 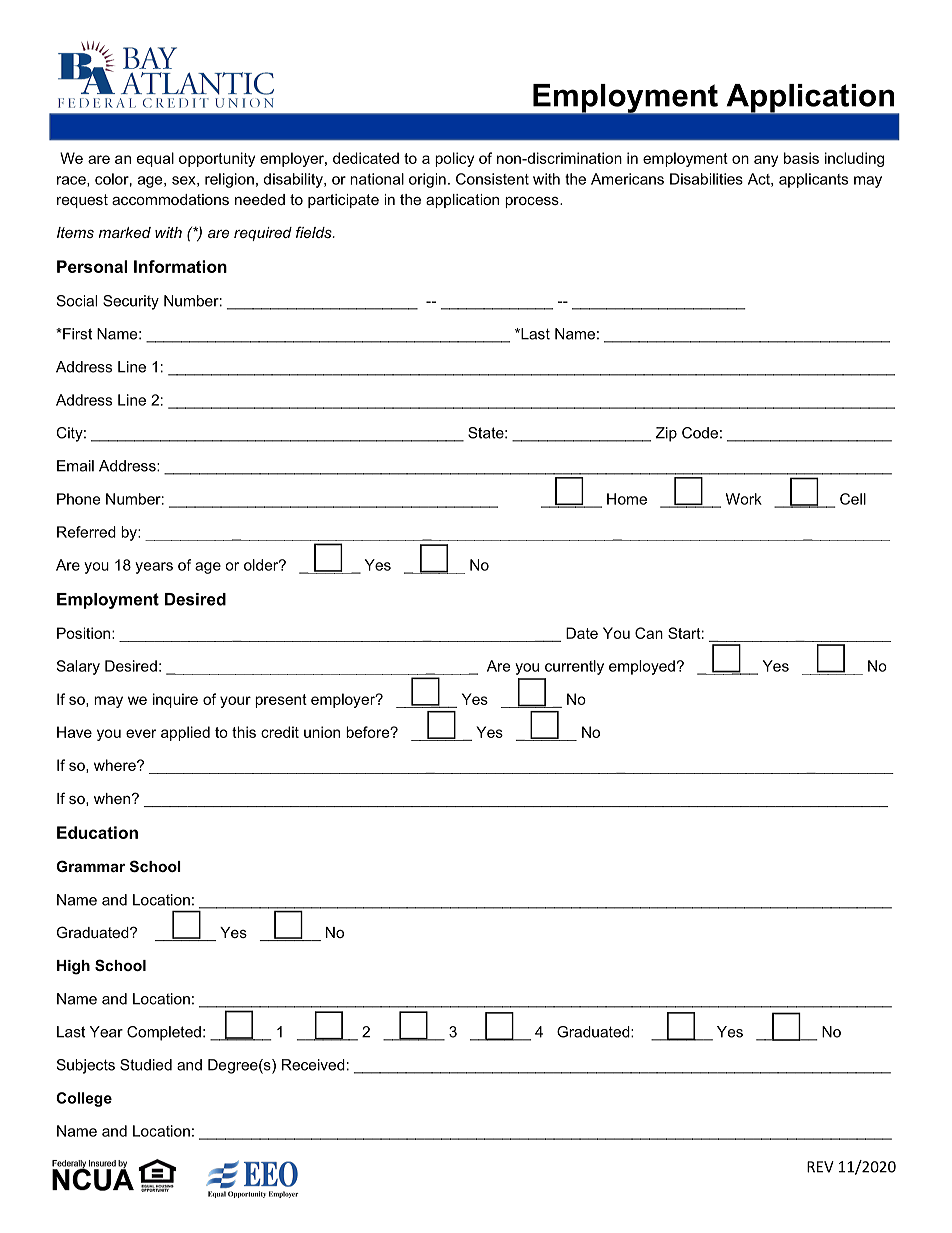 What do you see at coordinates (766, 161) in the screenshot?
I see `any` at bounding box center [766, 161].
